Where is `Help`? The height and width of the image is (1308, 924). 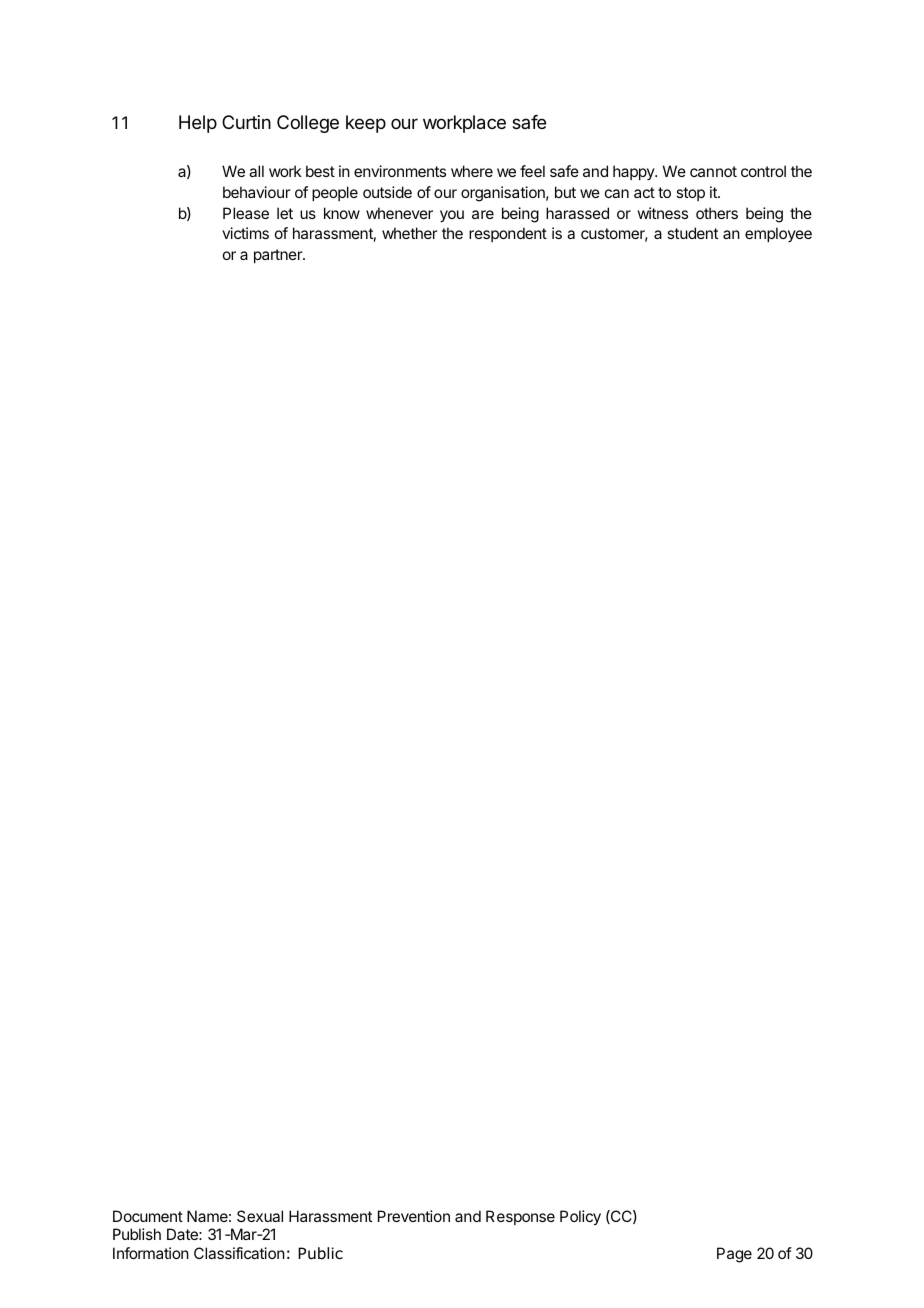
Help is located at coordinates (198, 124).
